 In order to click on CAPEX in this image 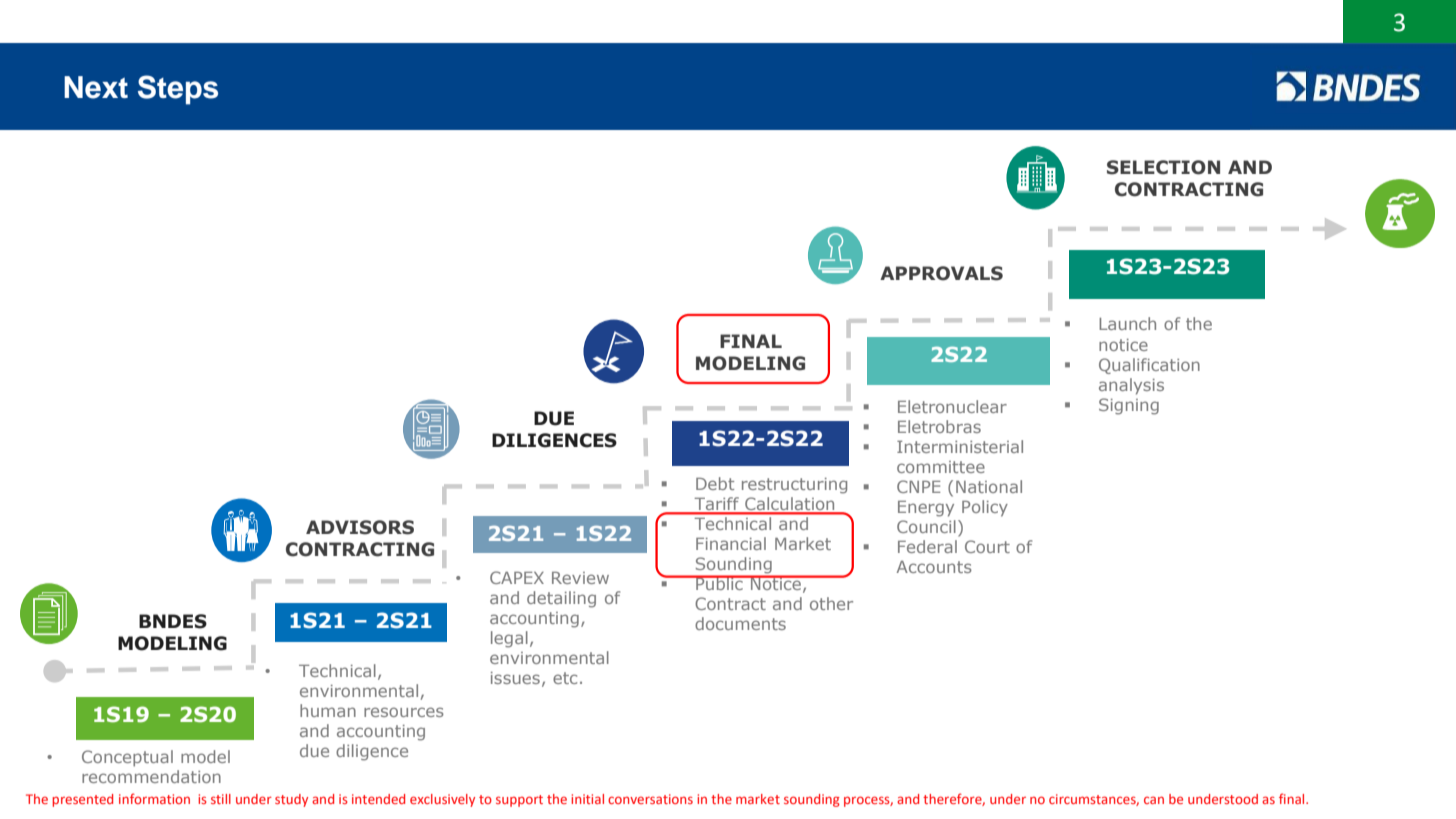, I will do `click(517, 577)`.
